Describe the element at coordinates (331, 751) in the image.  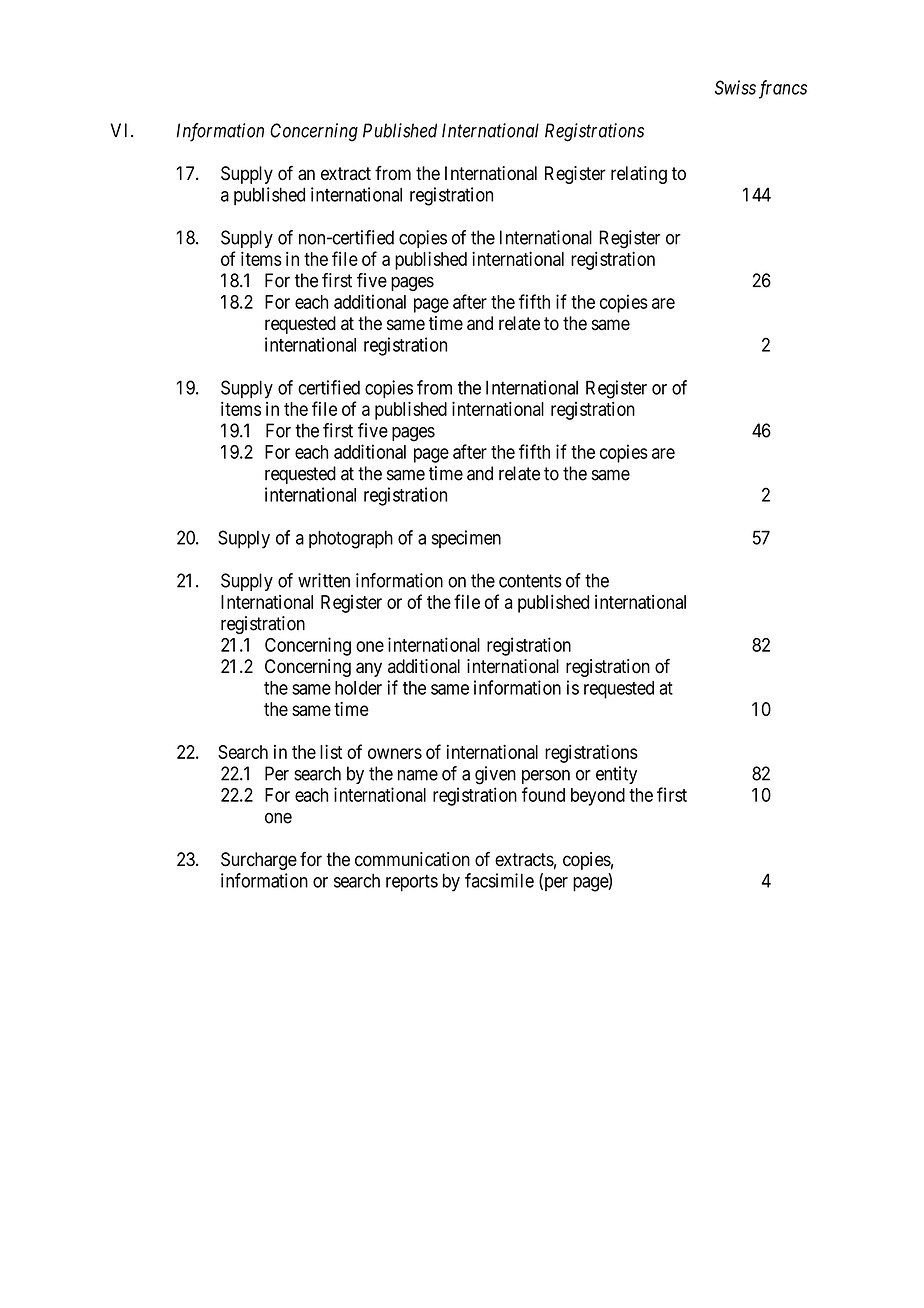
I see `list` at that location.
